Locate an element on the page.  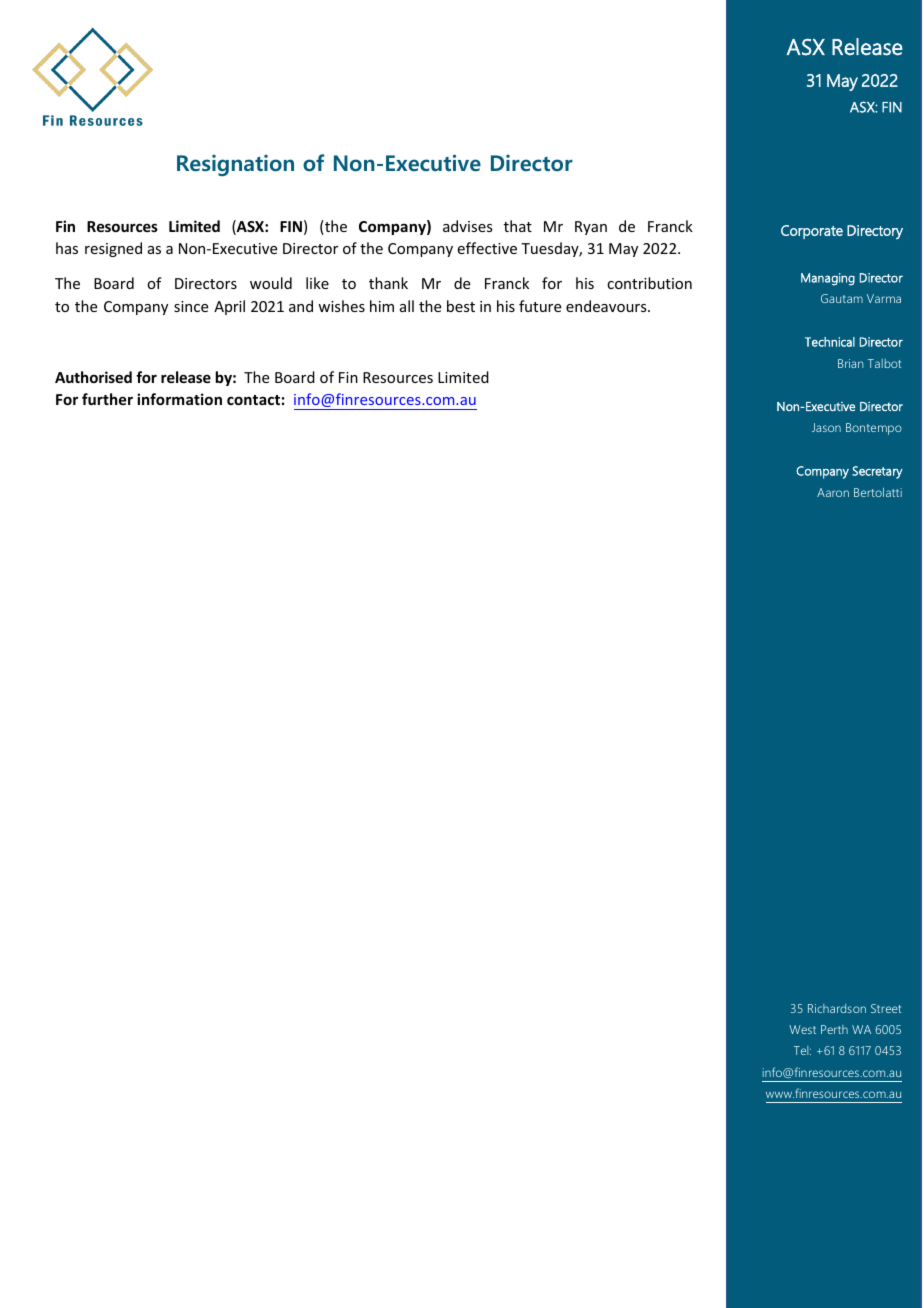
Jason is located at coordinates (826, 427).
